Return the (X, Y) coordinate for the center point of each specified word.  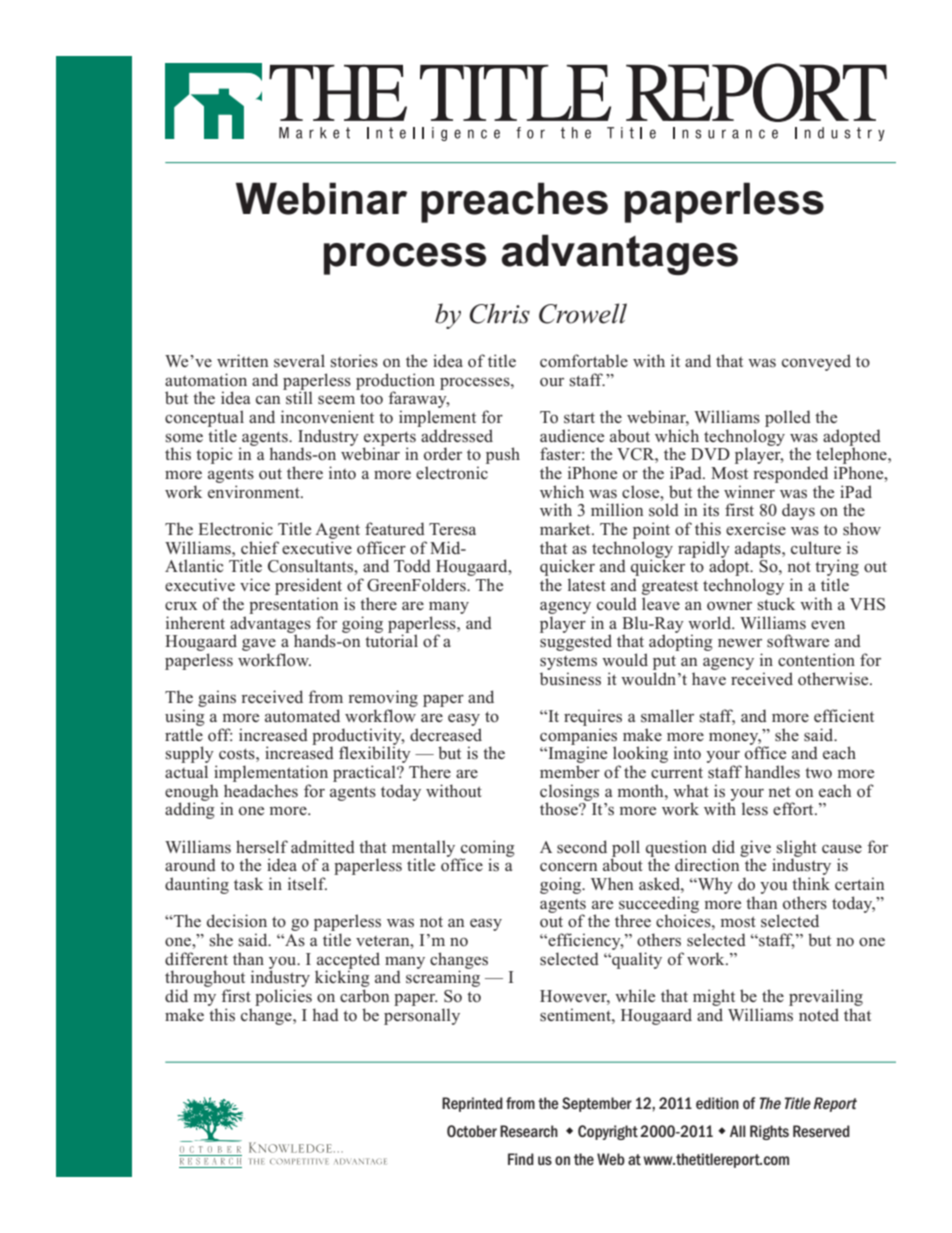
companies (578, 737)
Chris (500, 313)
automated (302, 715)
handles (772, 772)
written (242, 360)
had (325, 1014)
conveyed (816, 362)
